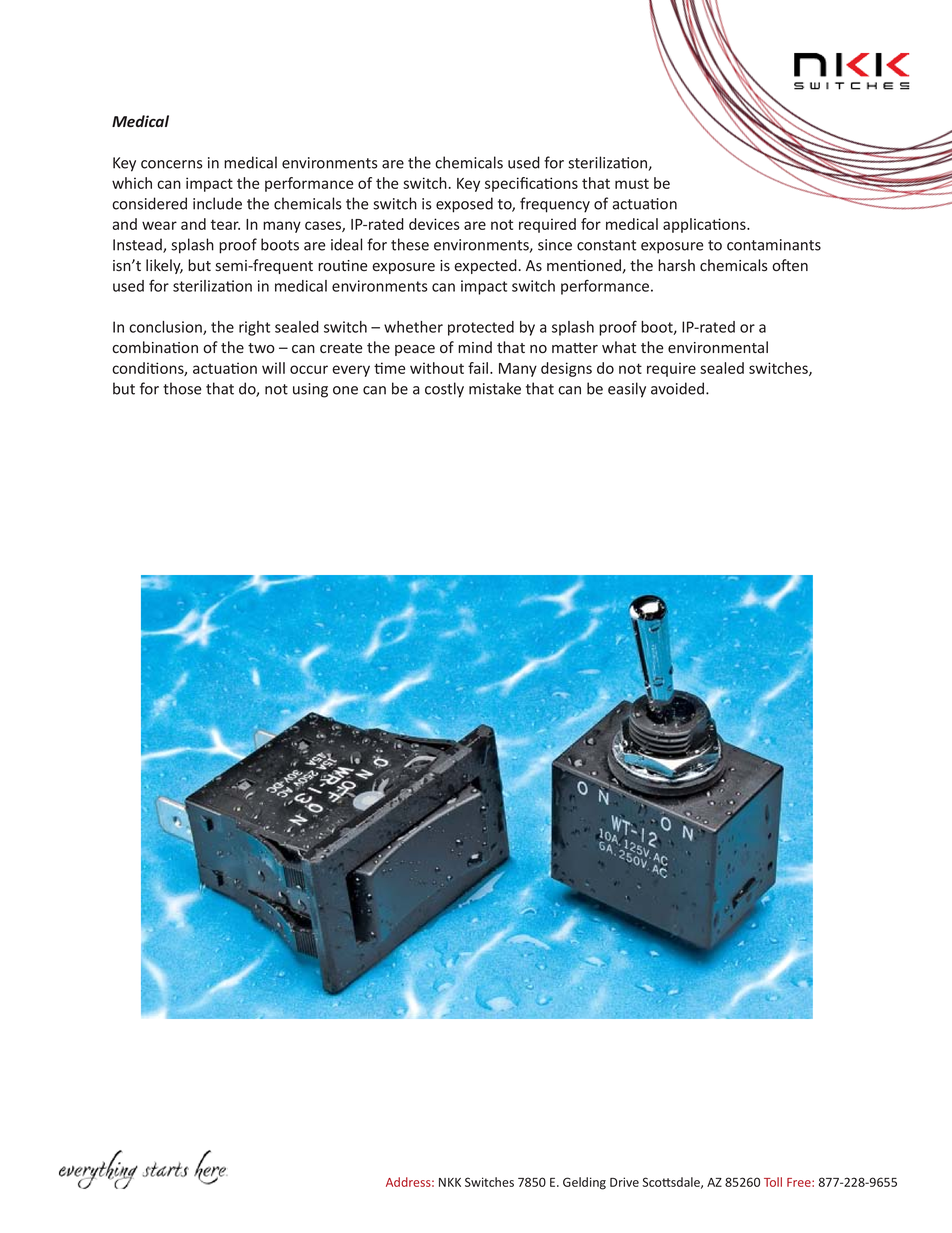 This page has width=952, height=1233. Describe the element at coordinates (679, 388) in the page. I see `avoided` at that location.
